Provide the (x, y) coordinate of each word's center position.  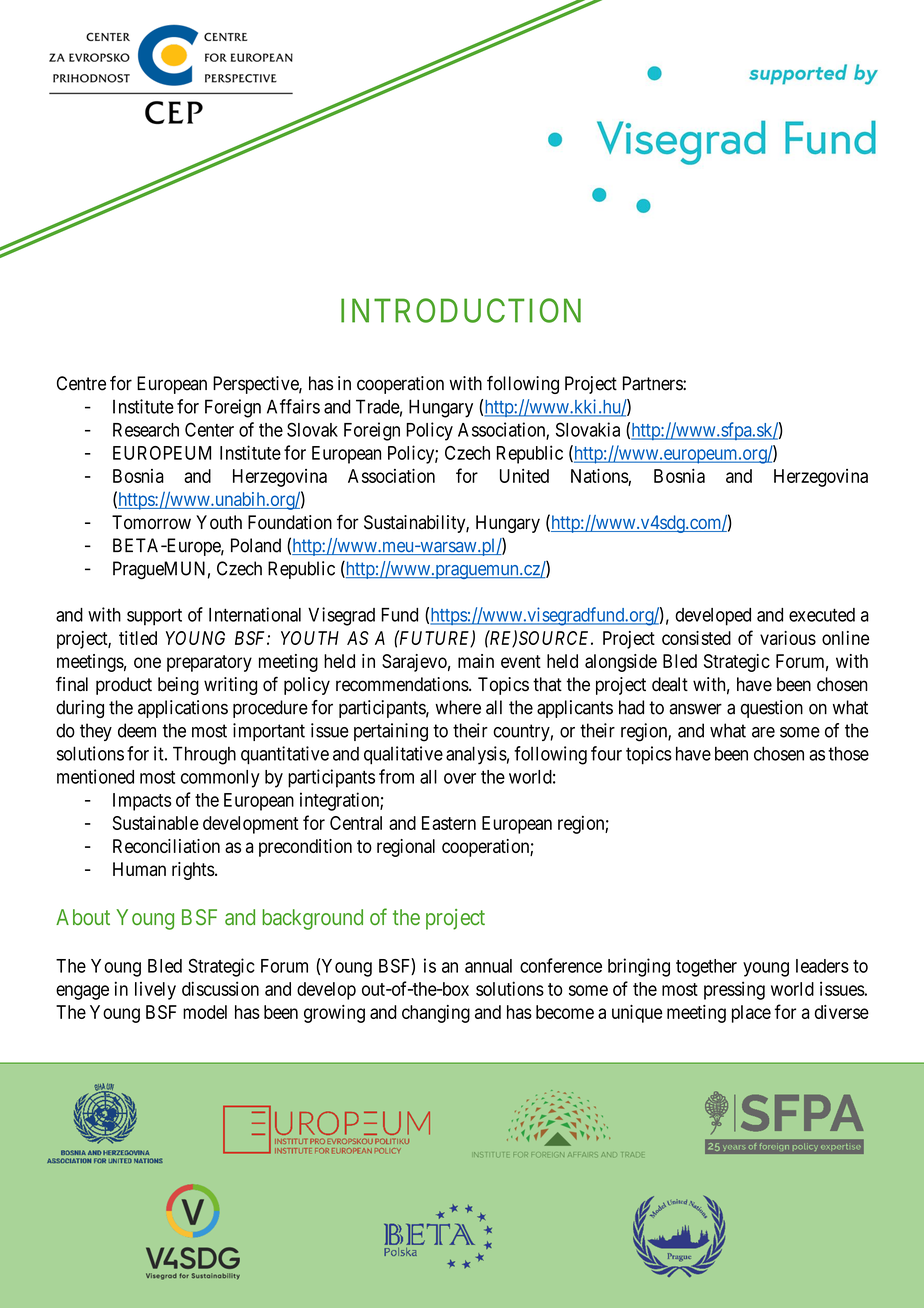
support (154, 617)
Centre (81, 383)
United (524, 476)
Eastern (449, 823)
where (458, 707)
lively (155, 991)
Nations (600, 475)
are (763, 732)
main (476, 661)
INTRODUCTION (461, 310)
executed (822, 615)
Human (139, 869)
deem (137, 730)
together (706, 968)
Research (146, 430)
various (788, 638)
